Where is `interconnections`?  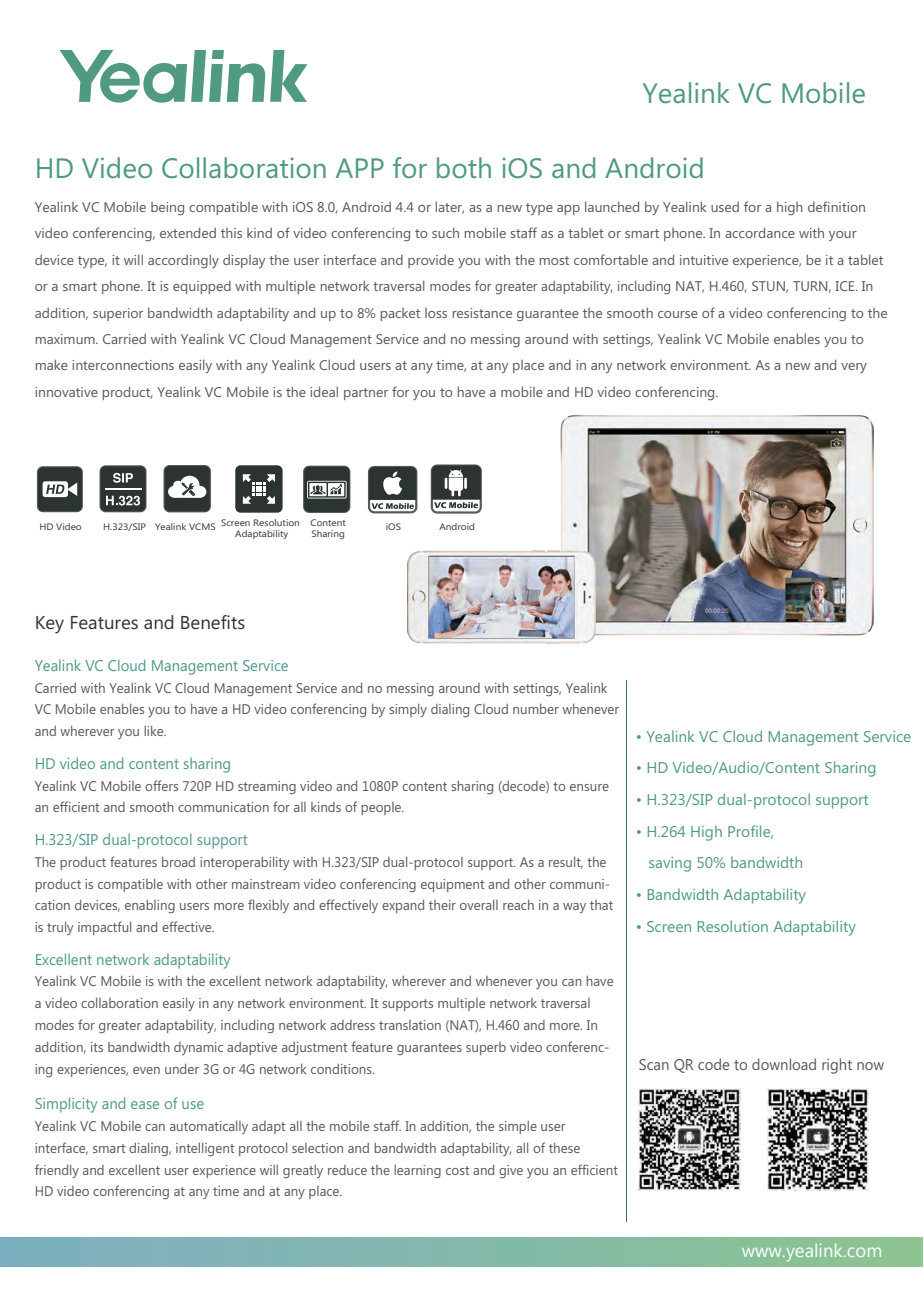 interconnections is located at coordinates (123, 365).
